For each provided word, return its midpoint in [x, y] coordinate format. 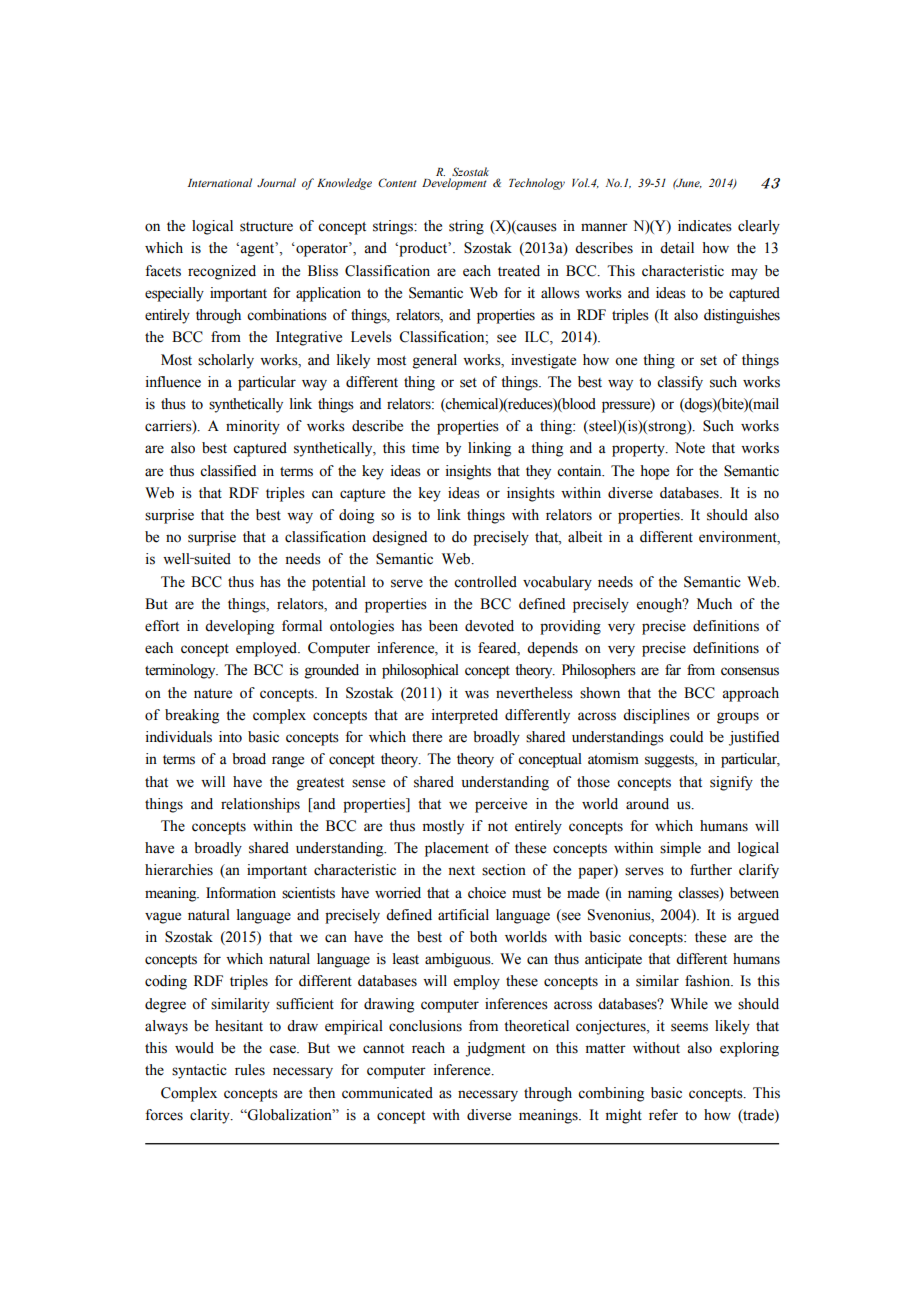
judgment [495, 1049]
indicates [705, 226]
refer [663, 1115]
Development [454, 184]
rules [250, 1070]
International [220, 182]
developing [239, 627]
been [443, 626]
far [673, 670]
